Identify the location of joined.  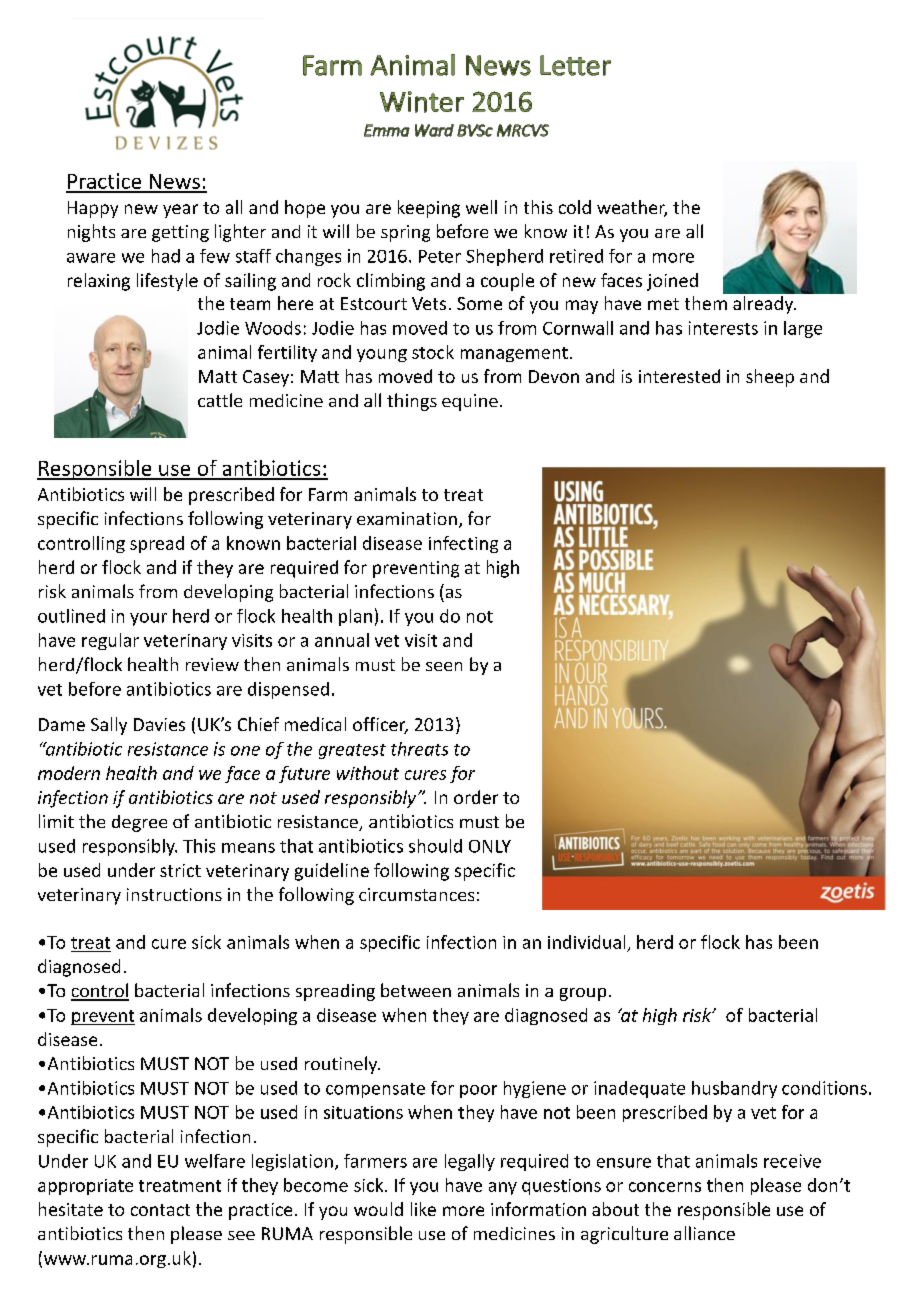
(672, 282).
